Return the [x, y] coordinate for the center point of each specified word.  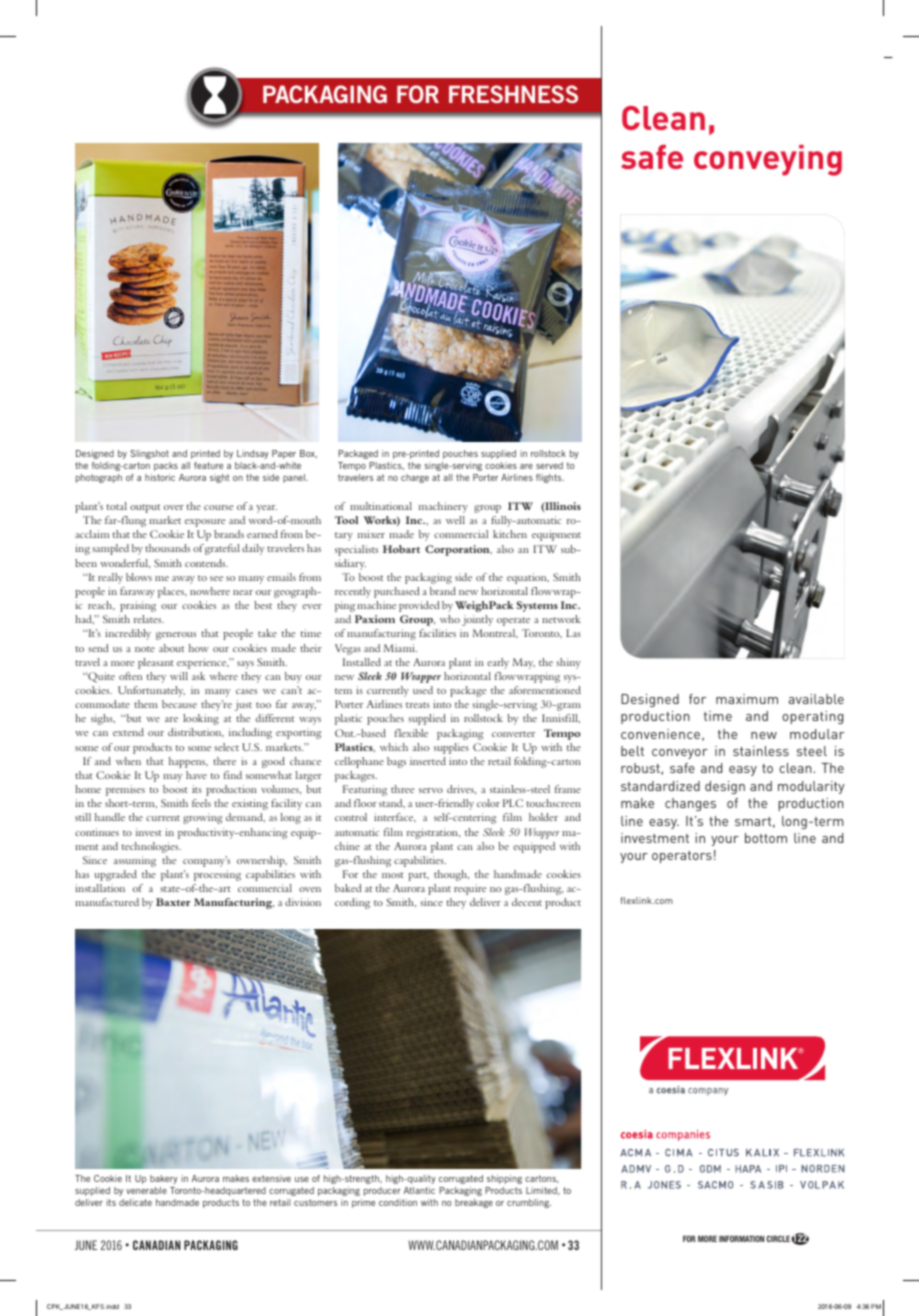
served [549, 465]
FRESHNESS [513, 94]
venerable [146, 1190]
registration [433, 833]
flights [550, 478]
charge [415, 478]
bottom [766, 838]
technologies [151, 847]
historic [160, 477]
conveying [768, 160]
